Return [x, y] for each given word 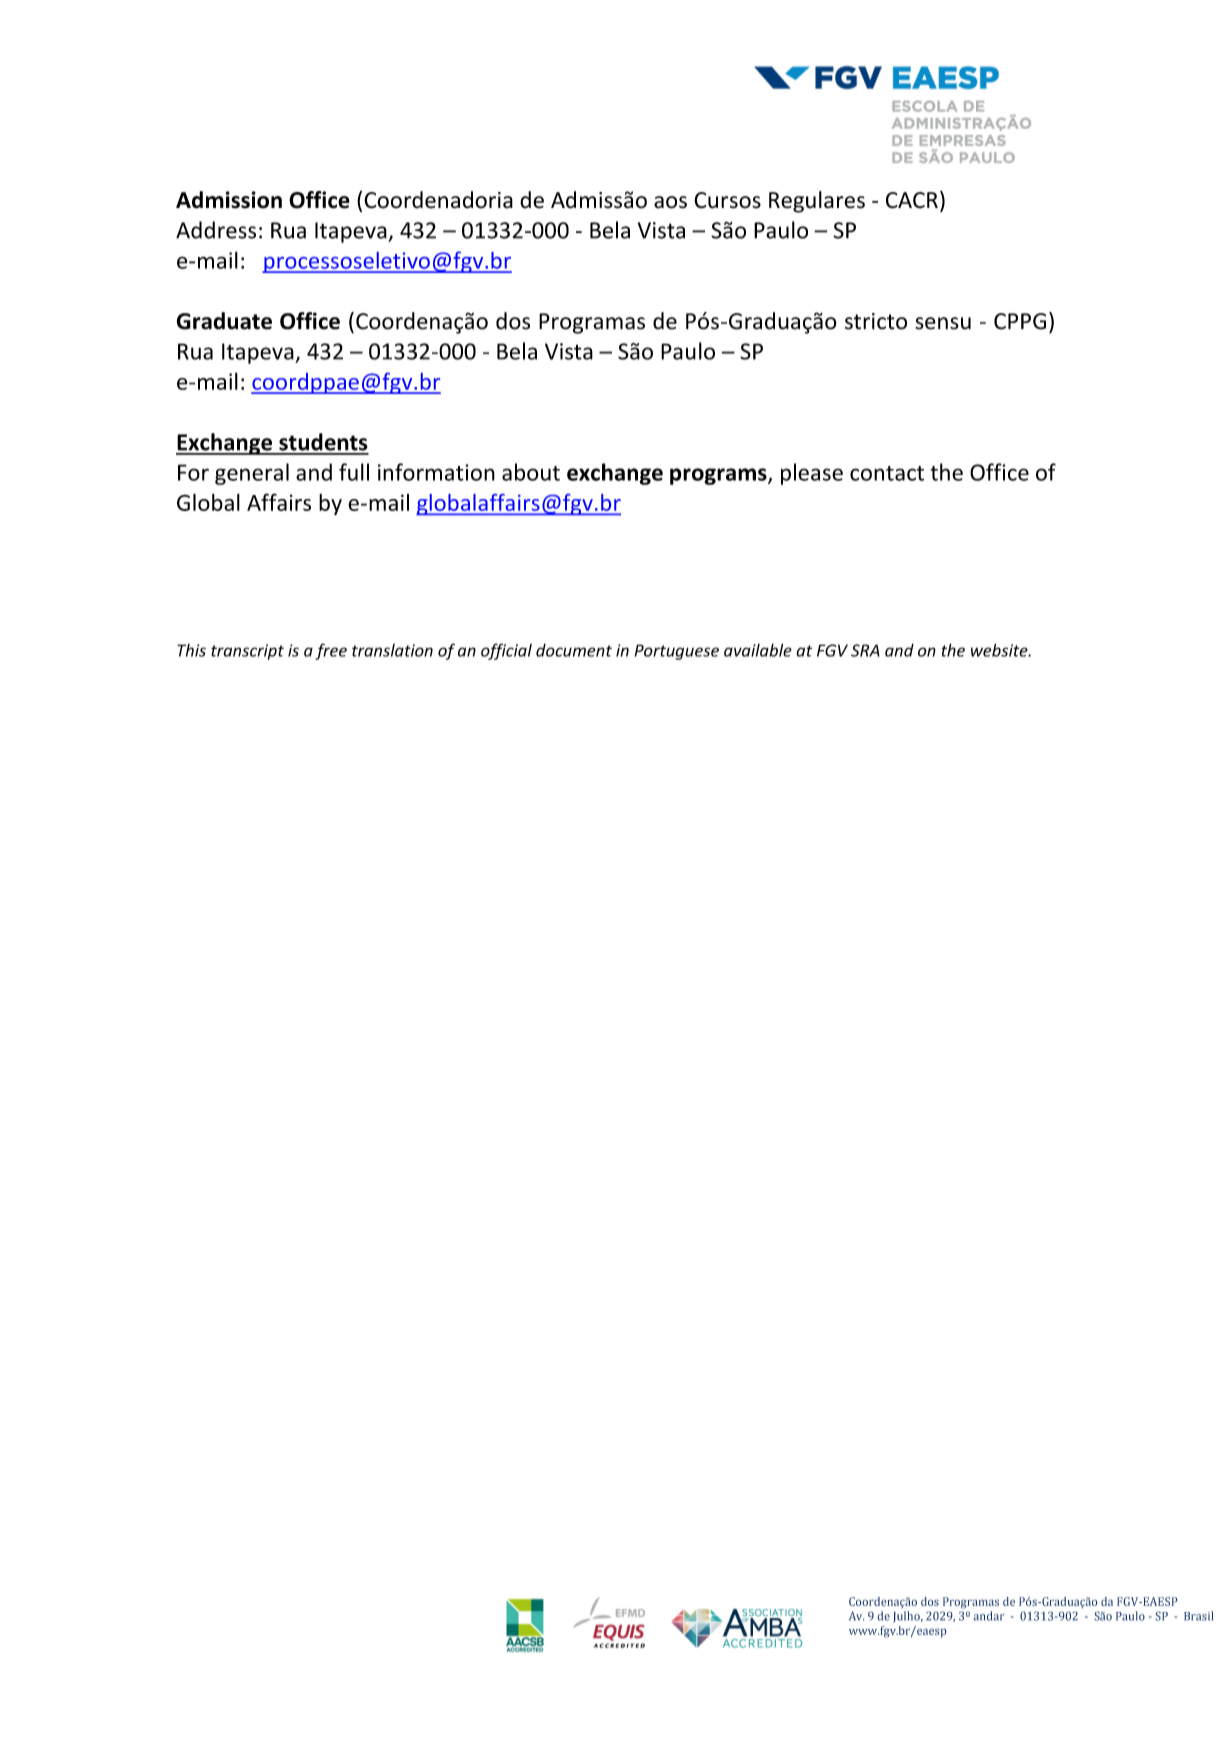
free [331, 651]
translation [392, 650]
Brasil [1198, 1616]
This [191, 650]
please [812, 474]
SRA [865, 650]
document [574, 650]
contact [887, 473]
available [758, 650]
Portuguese [677, 652]
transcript [247, 652]
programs [719, 476]
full [354, 472]
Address [216, 230]
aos [670, 202]
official [506, 651]
